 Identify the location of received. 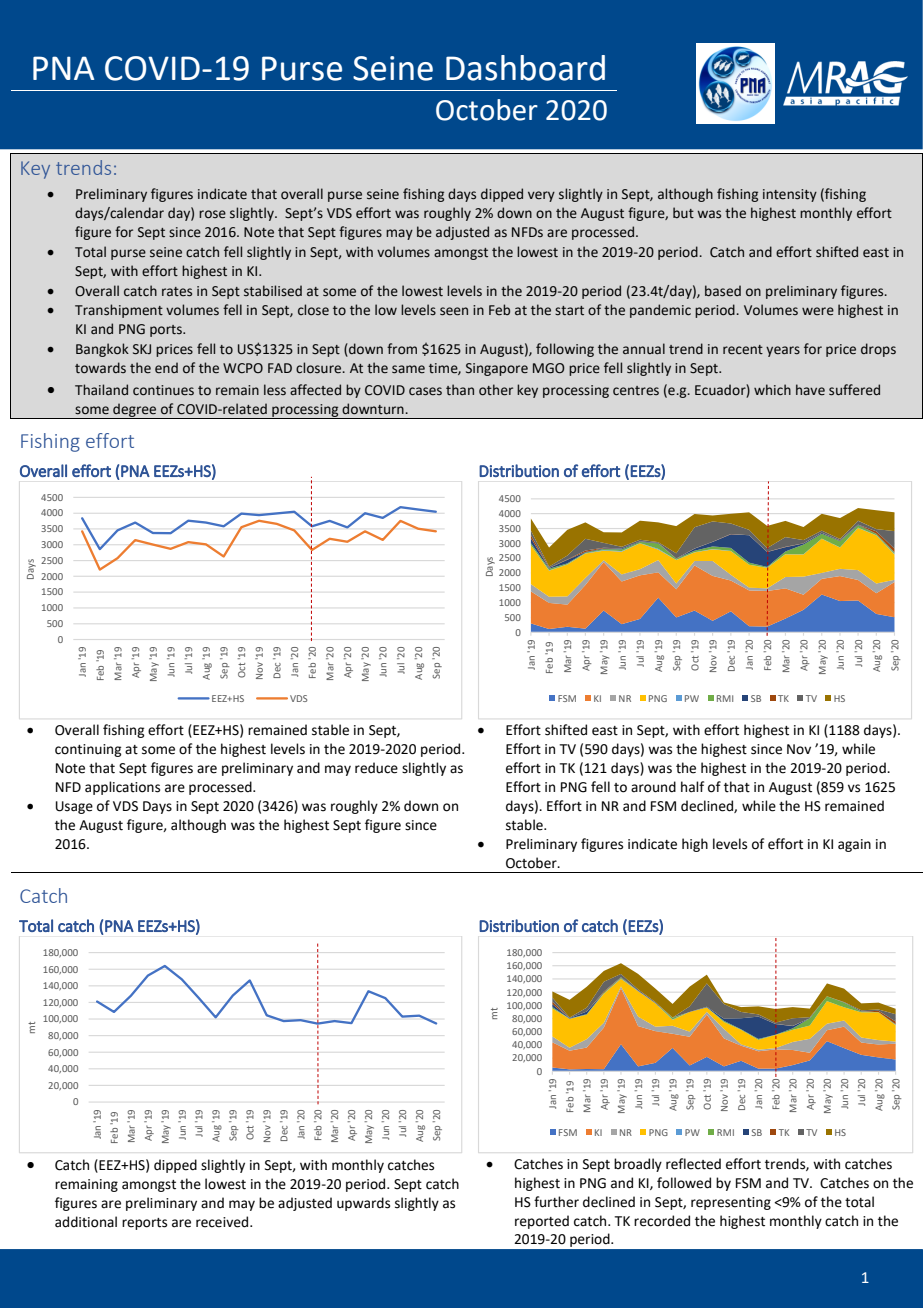
(223, 1222).
